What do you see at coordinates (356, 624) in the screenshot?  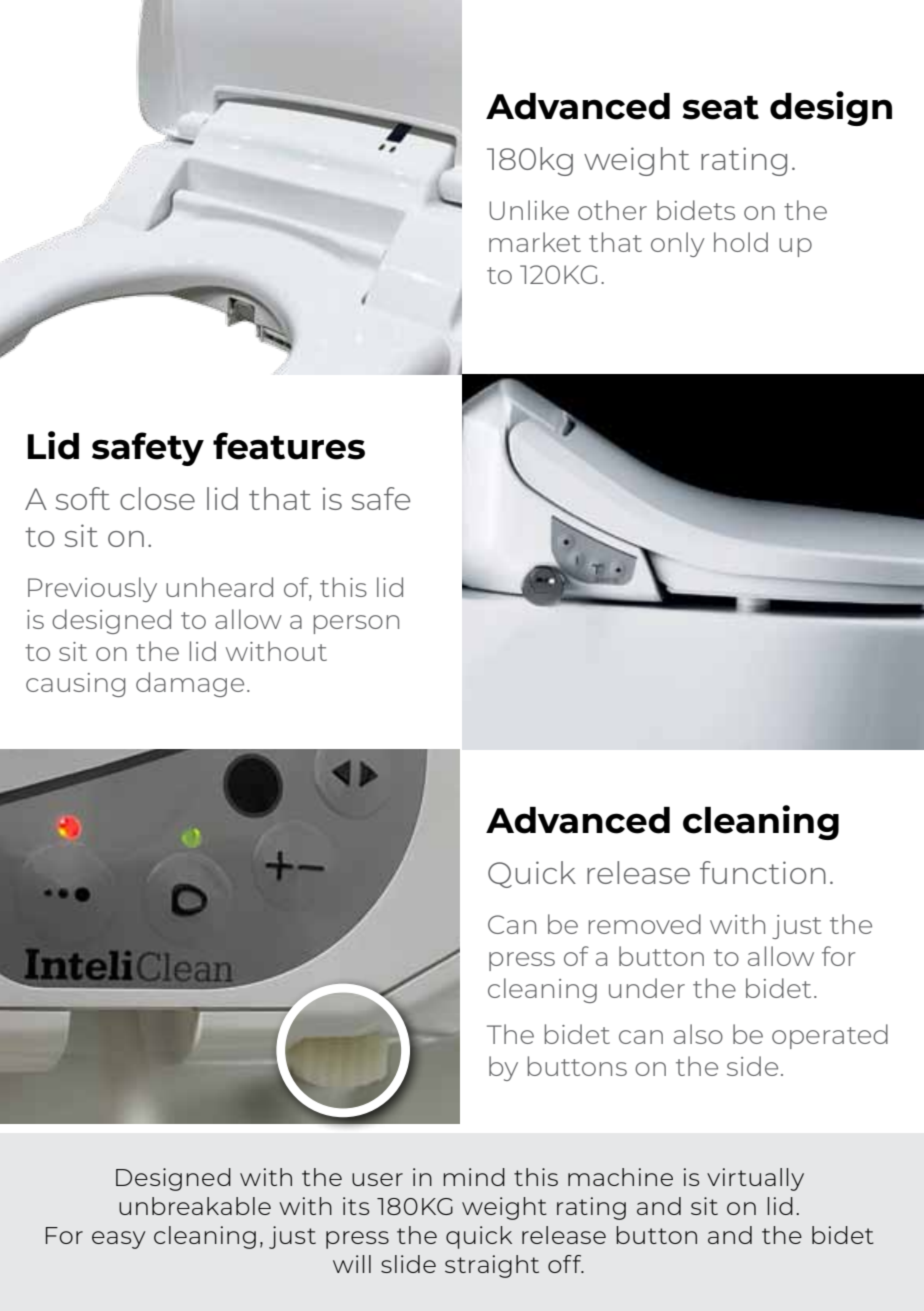 I see `person` at bounding box center [356, 624].
